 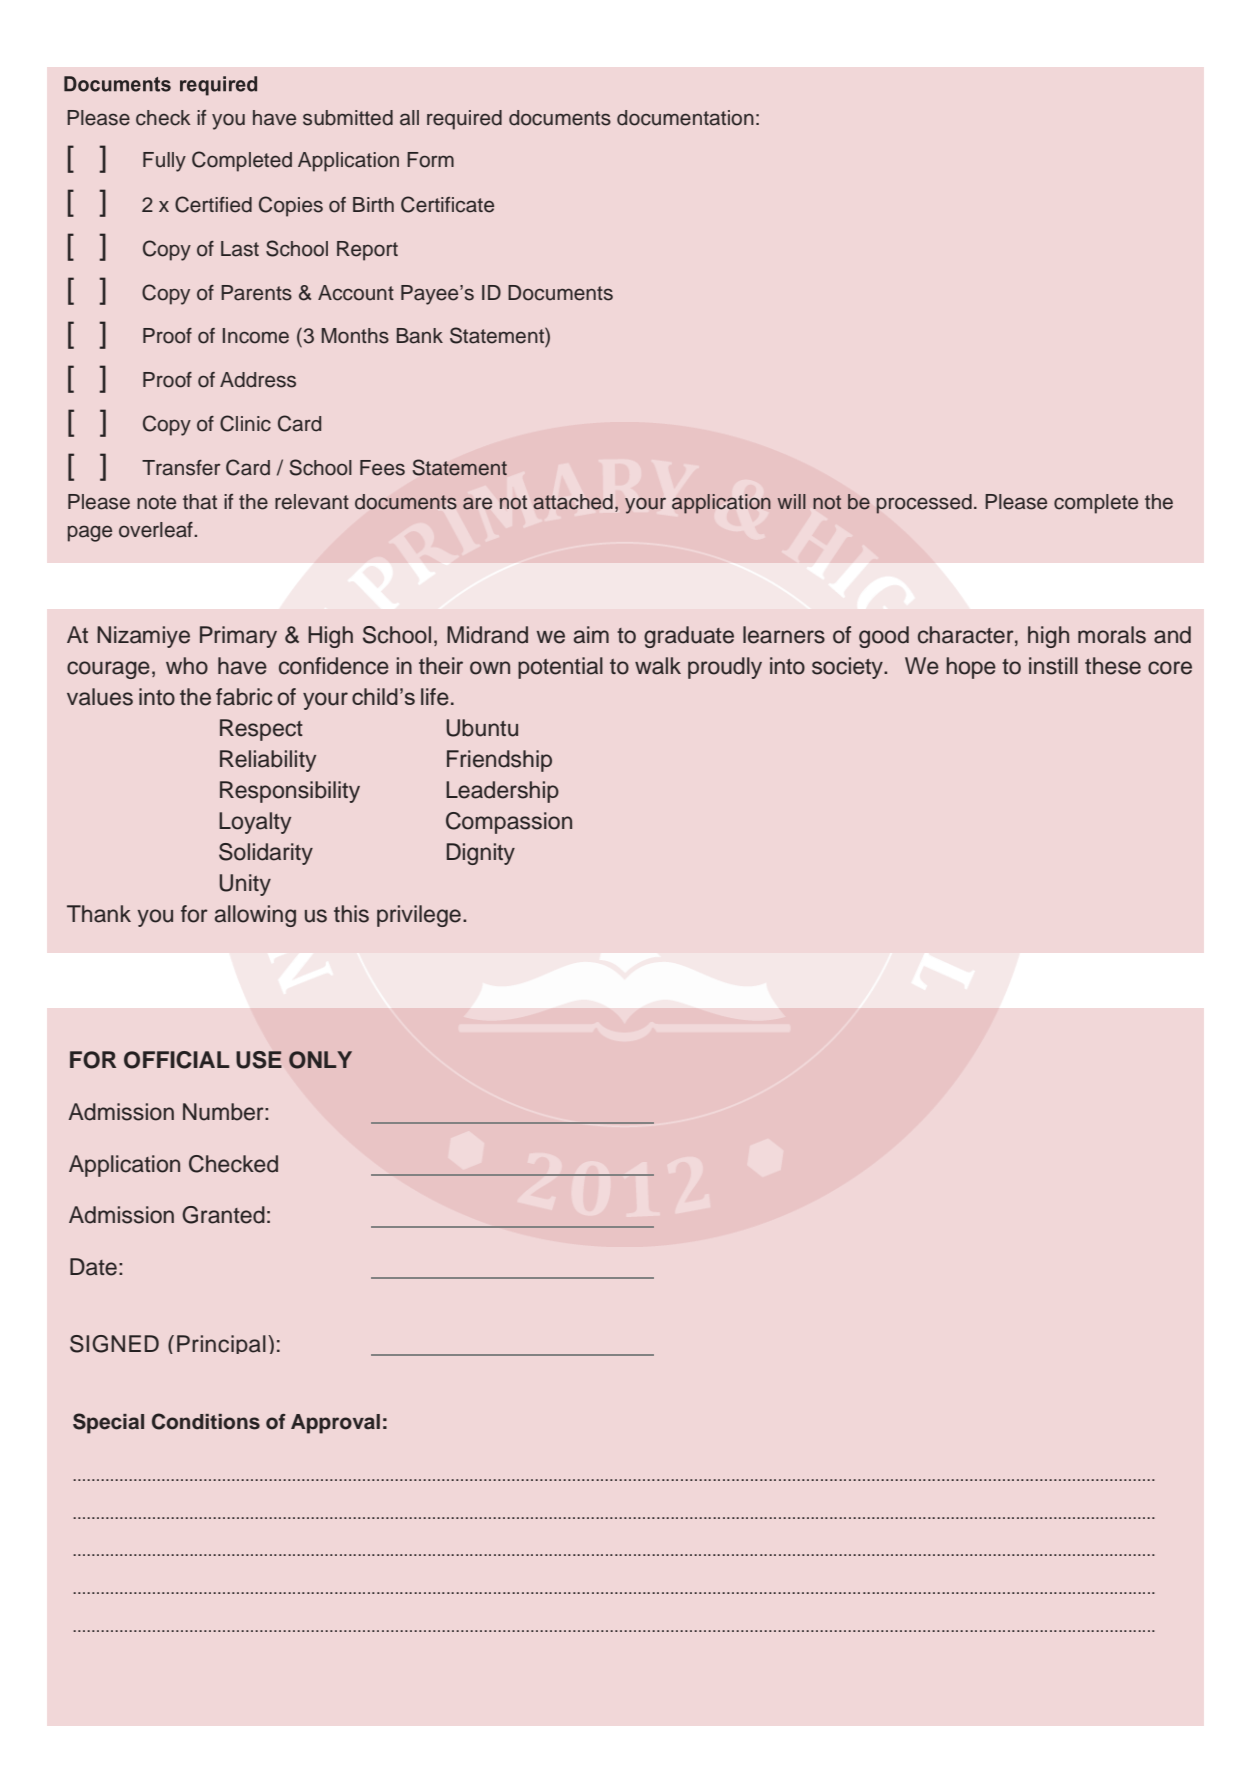 What do you see at coordinates (573, 502) in the screenshot?
I see `attached` at bounding box center [573, 502].
